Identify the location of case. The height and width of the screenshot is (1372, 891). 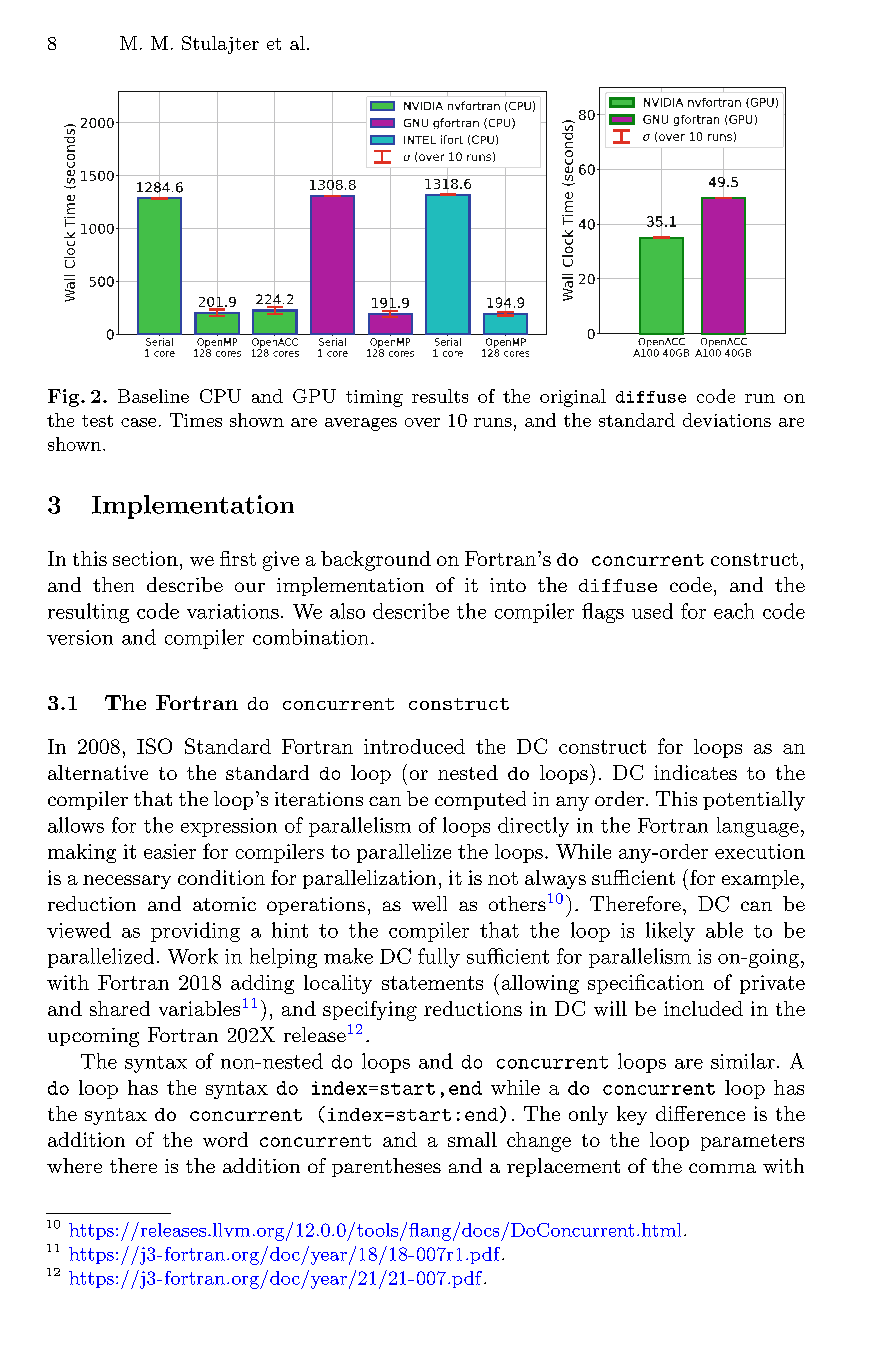
(138, 422).
